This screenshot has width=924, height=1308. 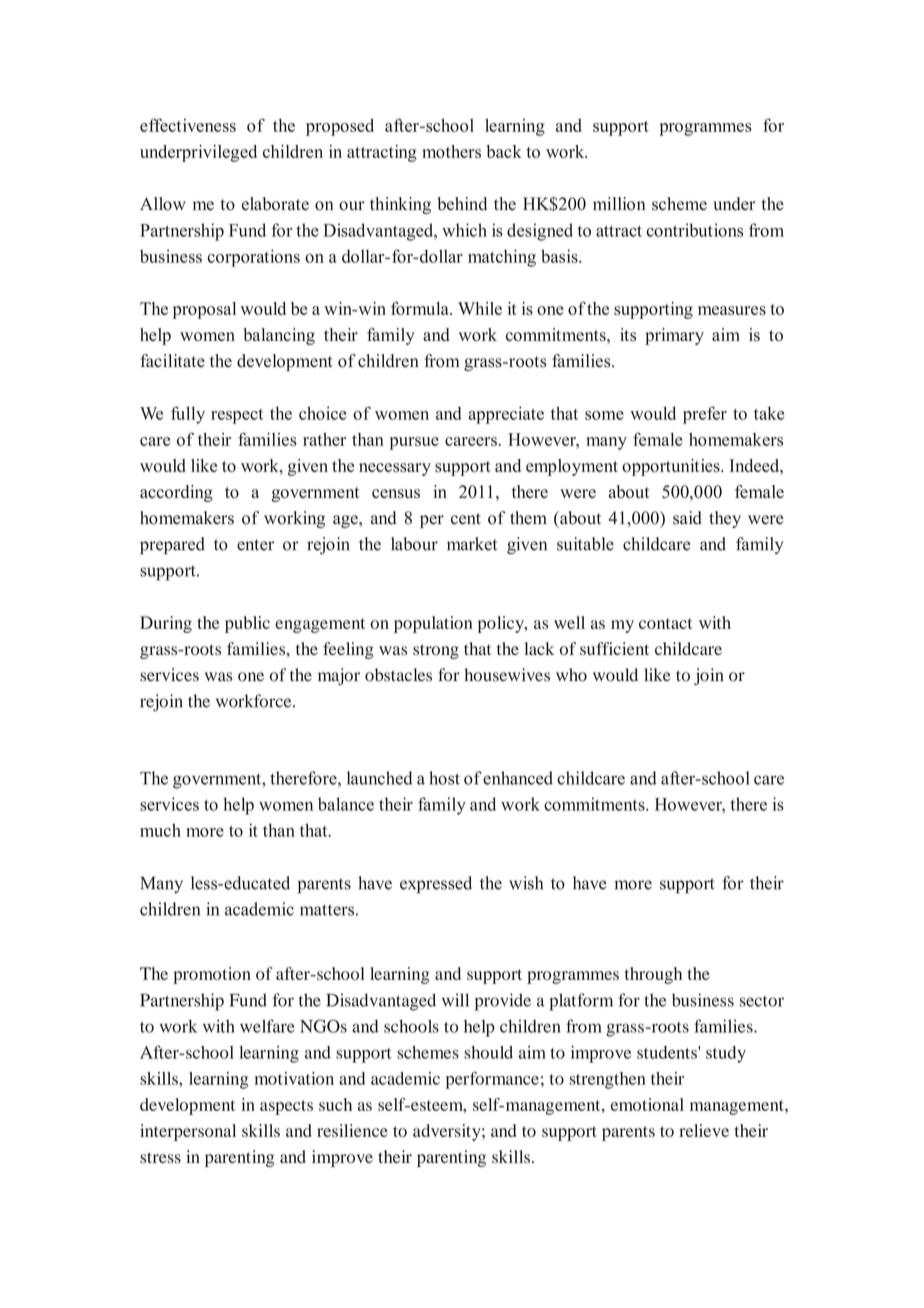 I want to click on public, so click(x=247, y=624).
